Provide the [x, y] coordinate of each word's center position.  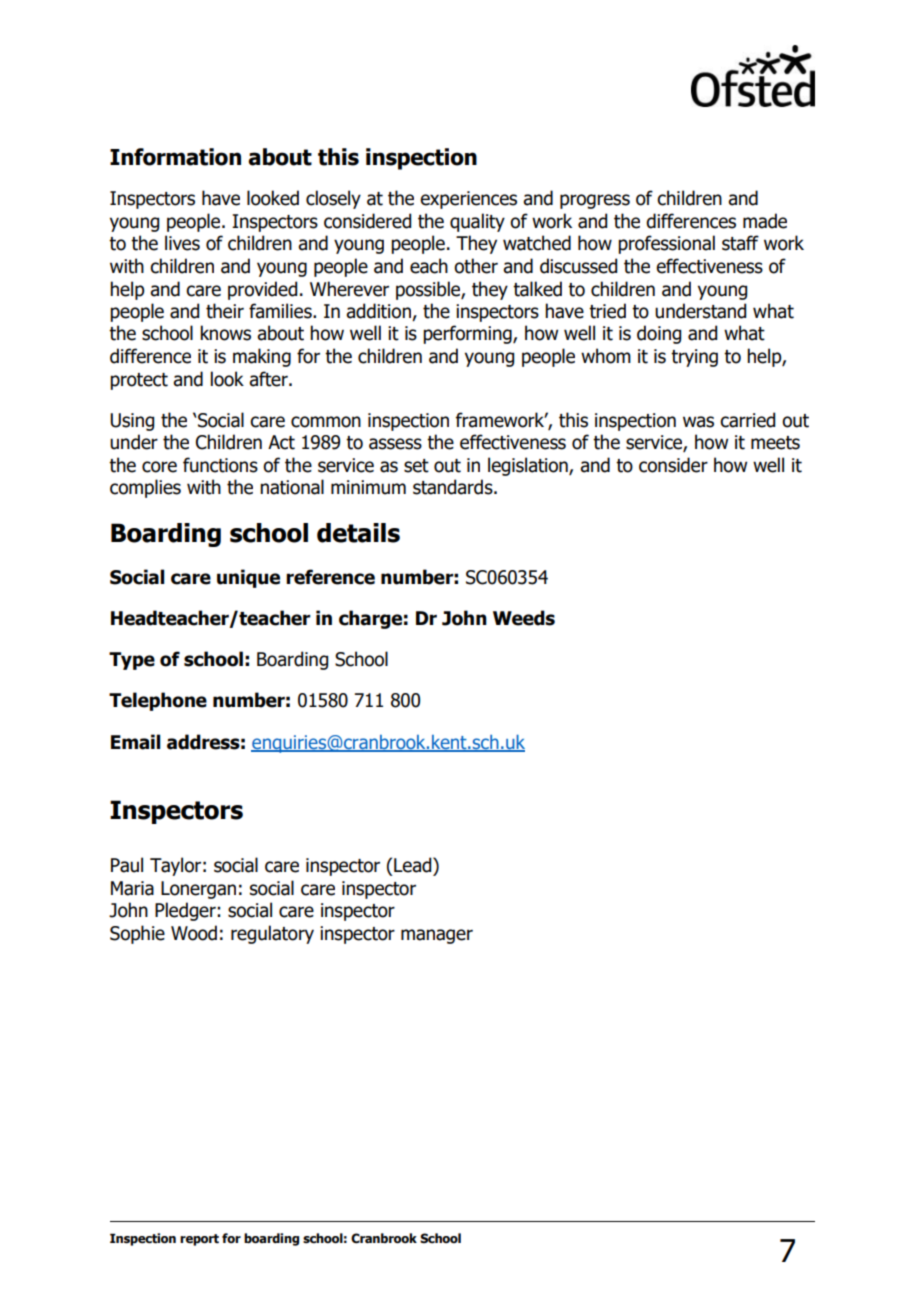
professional [666, 244]
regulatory [272, 934]
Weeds [524, 618]
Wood [194, 933]
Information [175, 157]
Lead [414, 865]
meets [775, 443]
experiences [468, 200]
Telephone [158, 701]
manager [437, 936]
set [416, 466]
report [199, 1240]
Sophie [137, 934]
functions [220, 465]
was [698, 422]
